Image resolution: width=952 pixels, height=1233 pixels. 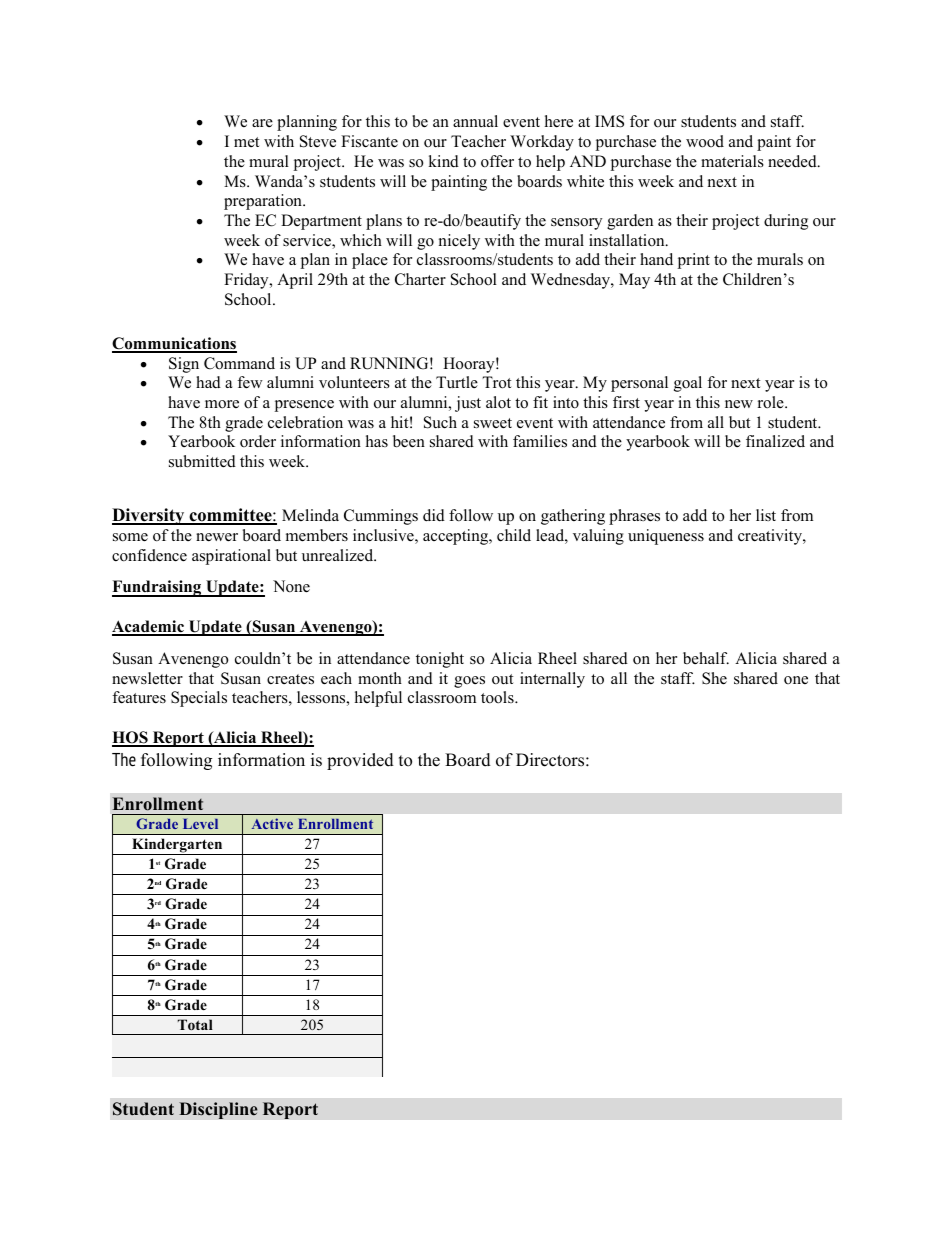 What do you see at coordinates (714, 678) in the document?
I see `She` at bounding box center [714, 678].
